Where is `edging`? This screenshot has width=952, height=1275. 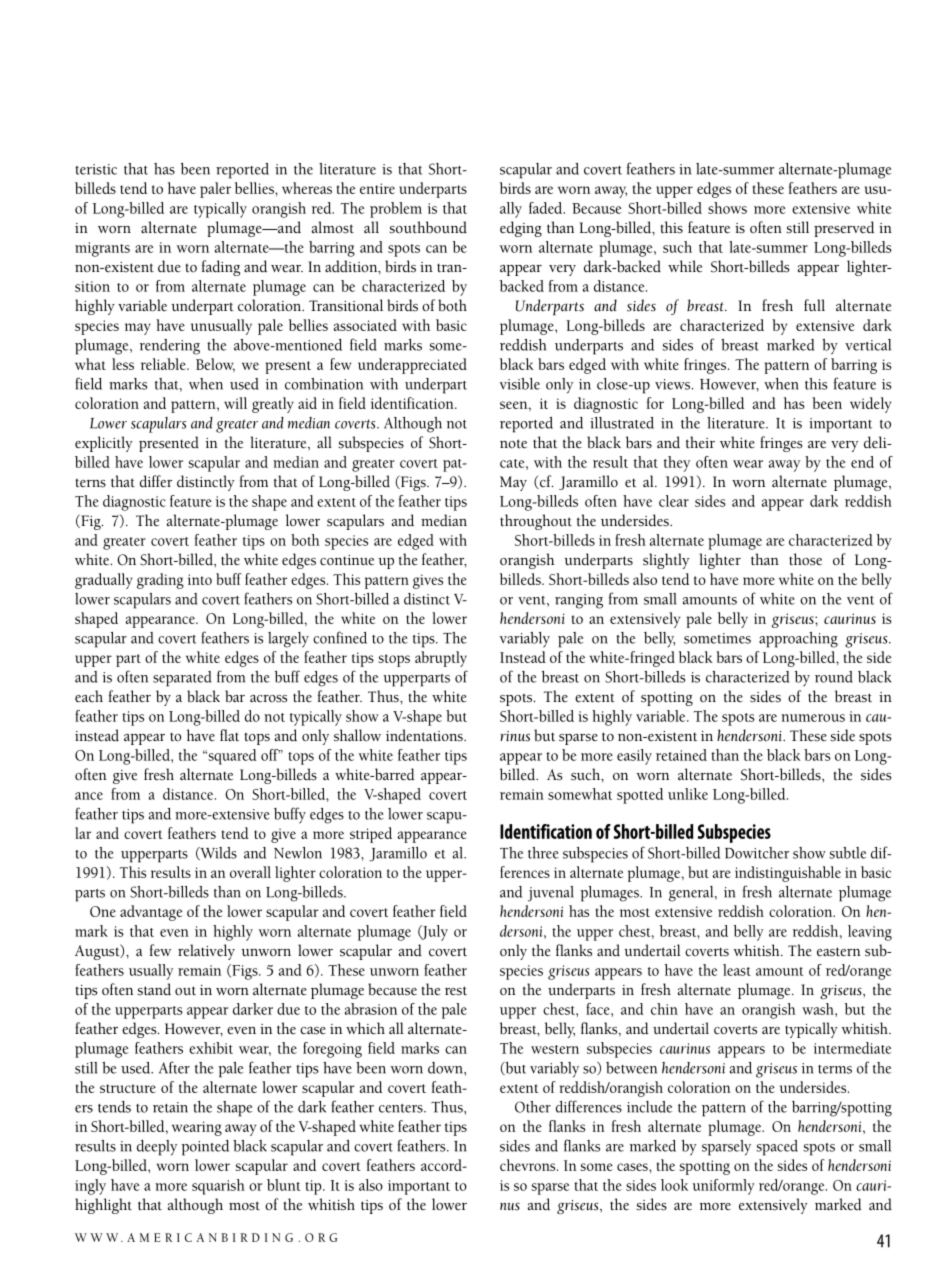
edging is located at coordinates (521, 229).
